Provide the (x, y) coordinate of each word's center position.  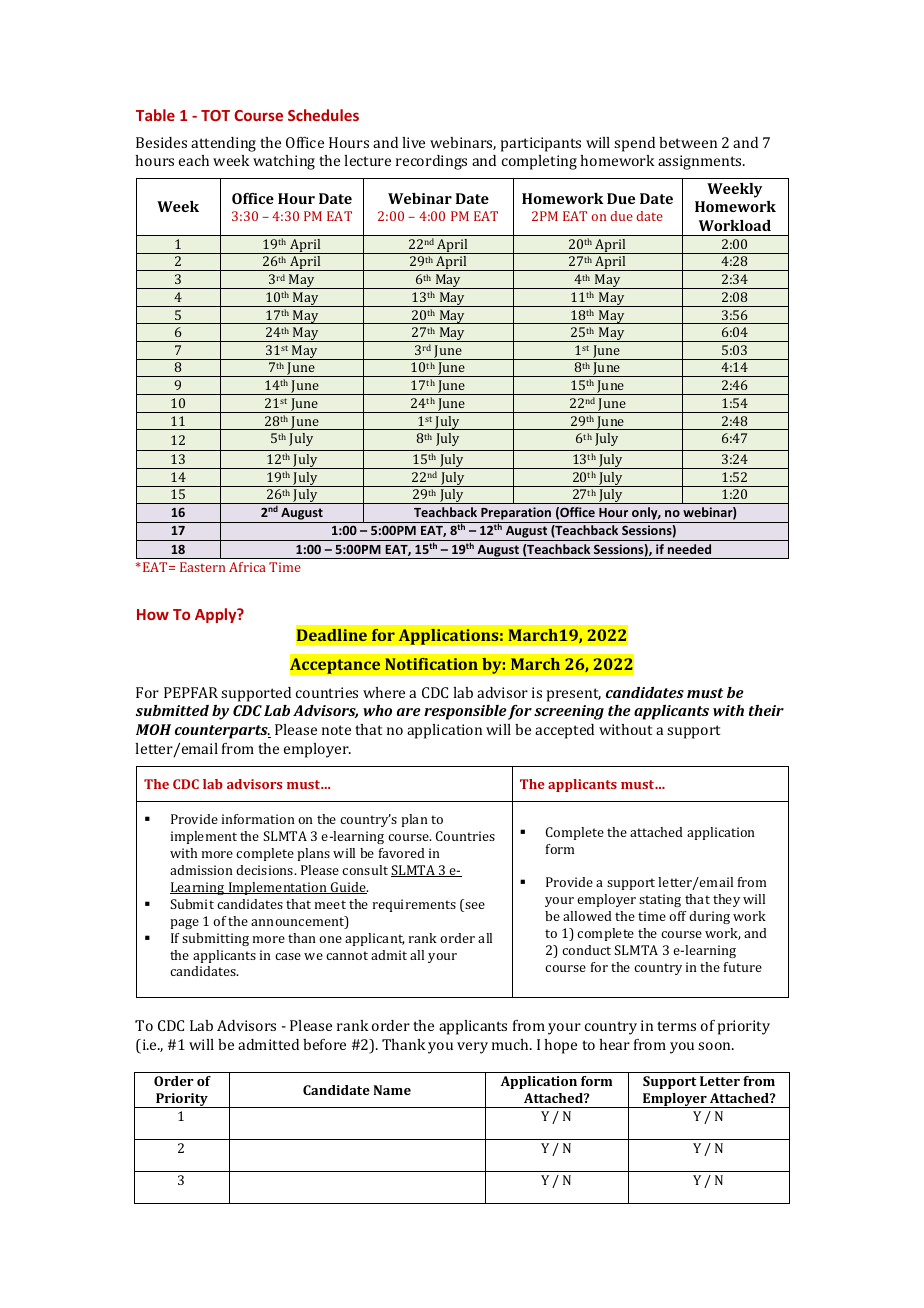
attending (223, 144)
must (705, 693)
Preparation (516, 515)
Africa (247, 567)
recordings (431, 162)
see (474, 907)
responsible (465, 712)
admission (201, 870)
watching (284, 162)
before (324, 1044)
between (688, 142)
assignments (701, 162)
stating (660, 900)
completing (539, 162)
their (766, 710)
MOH (153, 729)
